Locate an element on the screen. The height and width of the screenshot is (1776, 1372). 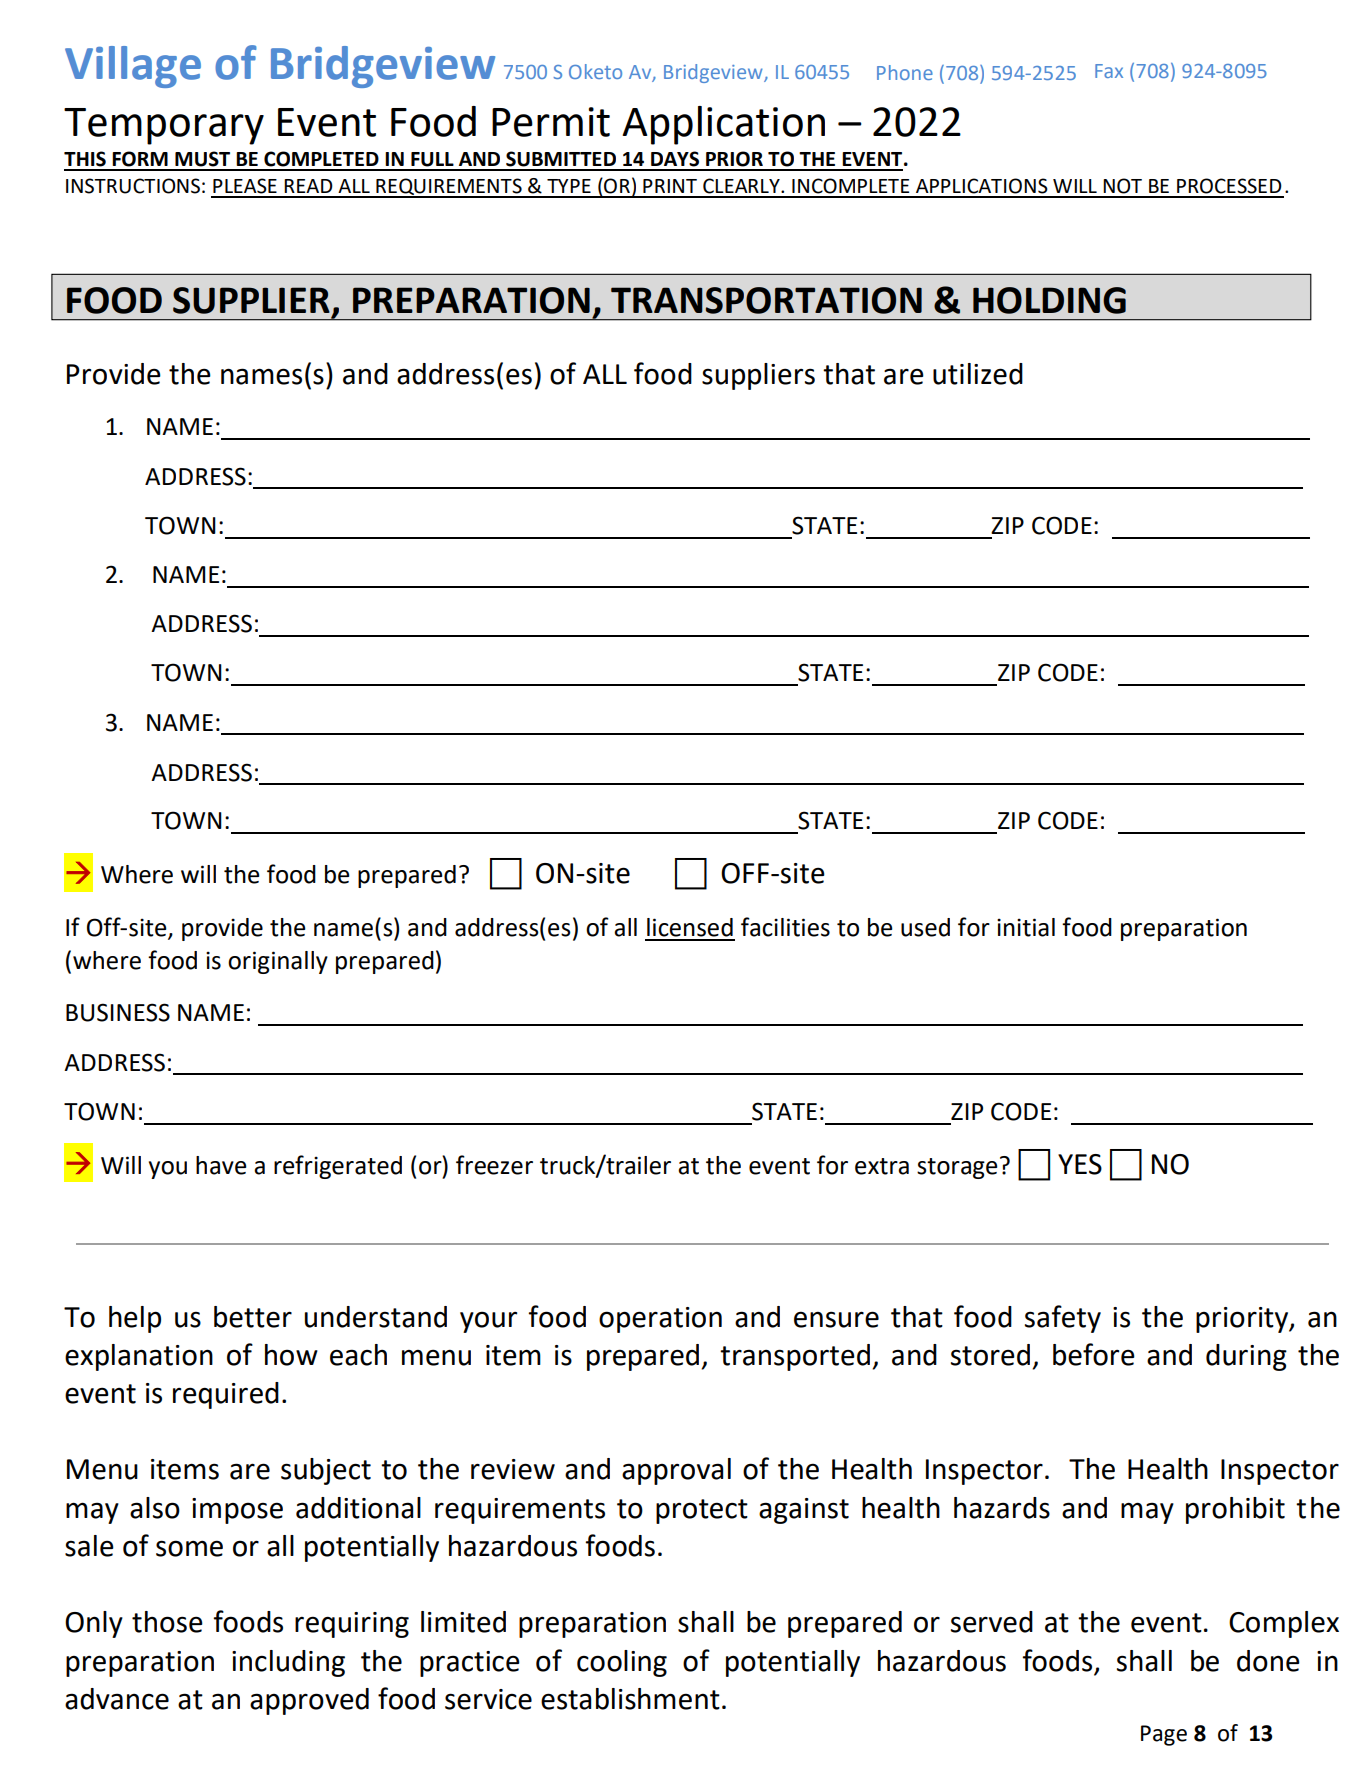
including is located at coordinates (288, 1663).
